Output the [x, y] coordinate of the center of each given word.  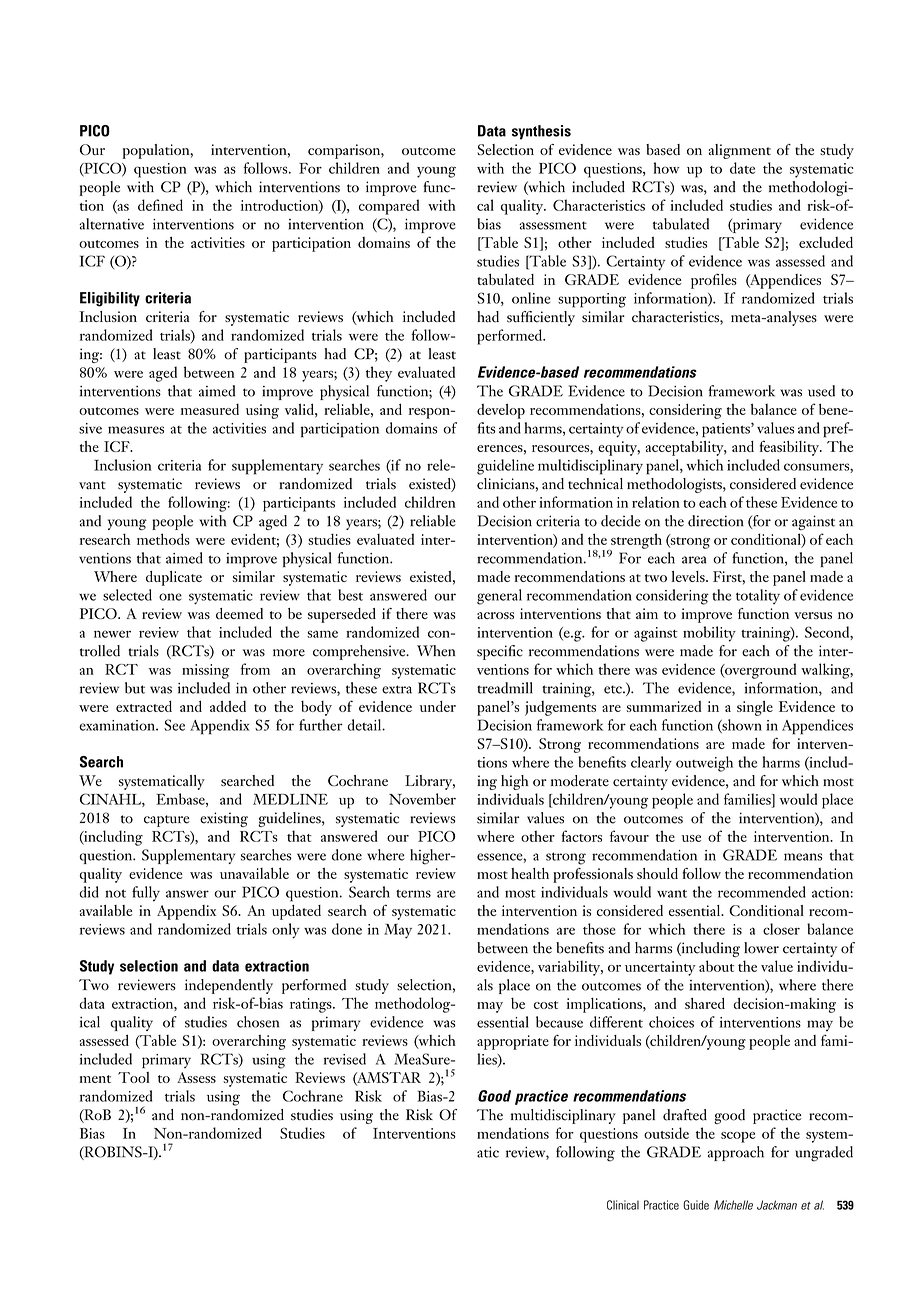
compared [389, 207]
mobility [709, 634]
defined [160, 205]
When [436, 651]
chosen [258, 1022]
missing [205, 671]
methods [163, 539]
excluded [826, 242]
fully [146, 894]
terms [413, 893]
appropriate [513, 1042]
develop [501, 411]
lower [761, 948]
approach [736, 1153]
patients [727, 430]
